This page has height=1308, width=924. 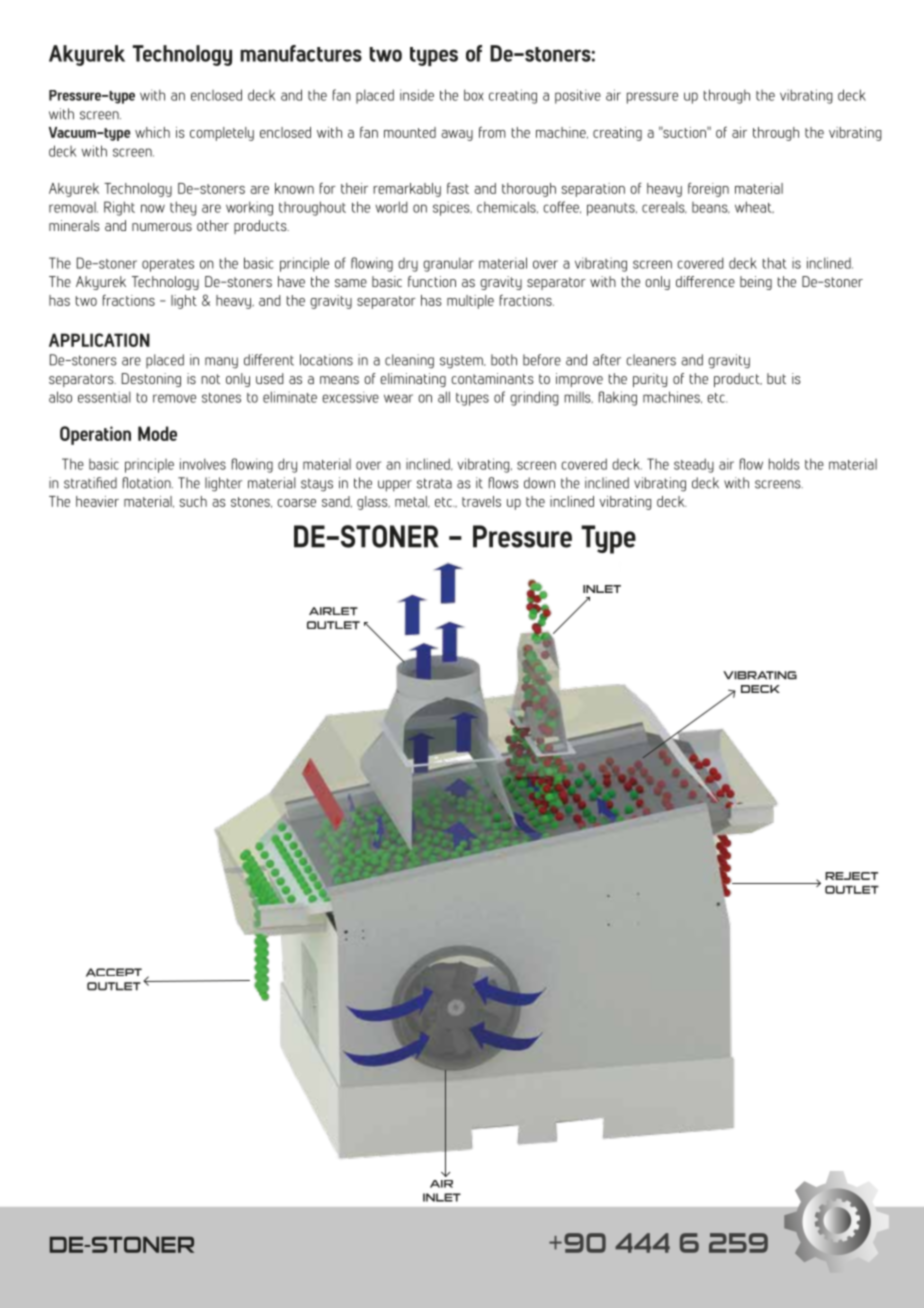 What do you see at coordinates (481, 501) in the page?
I see `travels` at bounding box center [481, 501].
